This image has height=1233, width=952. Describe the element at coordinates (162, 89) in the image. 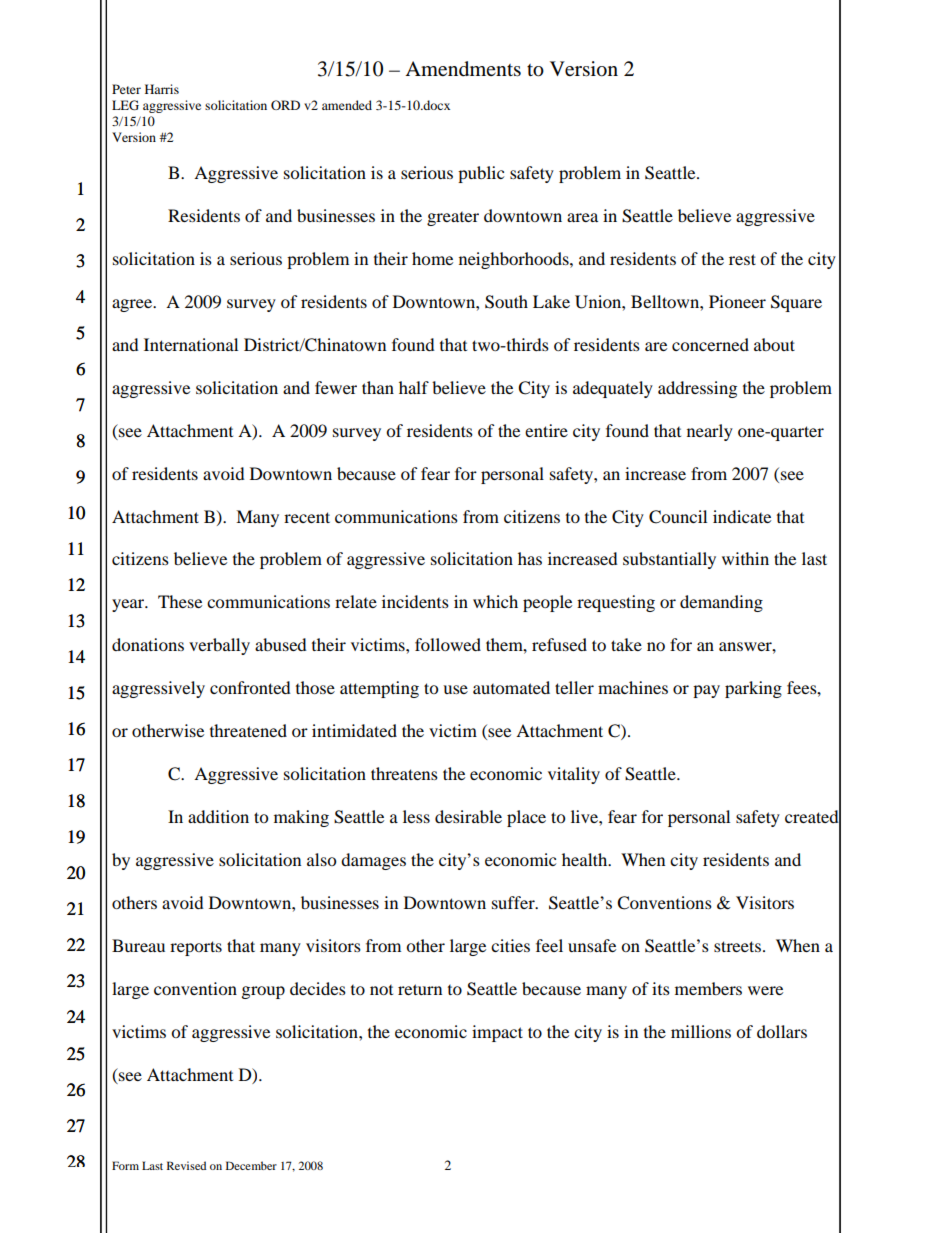

I see `Harris` at that location.
